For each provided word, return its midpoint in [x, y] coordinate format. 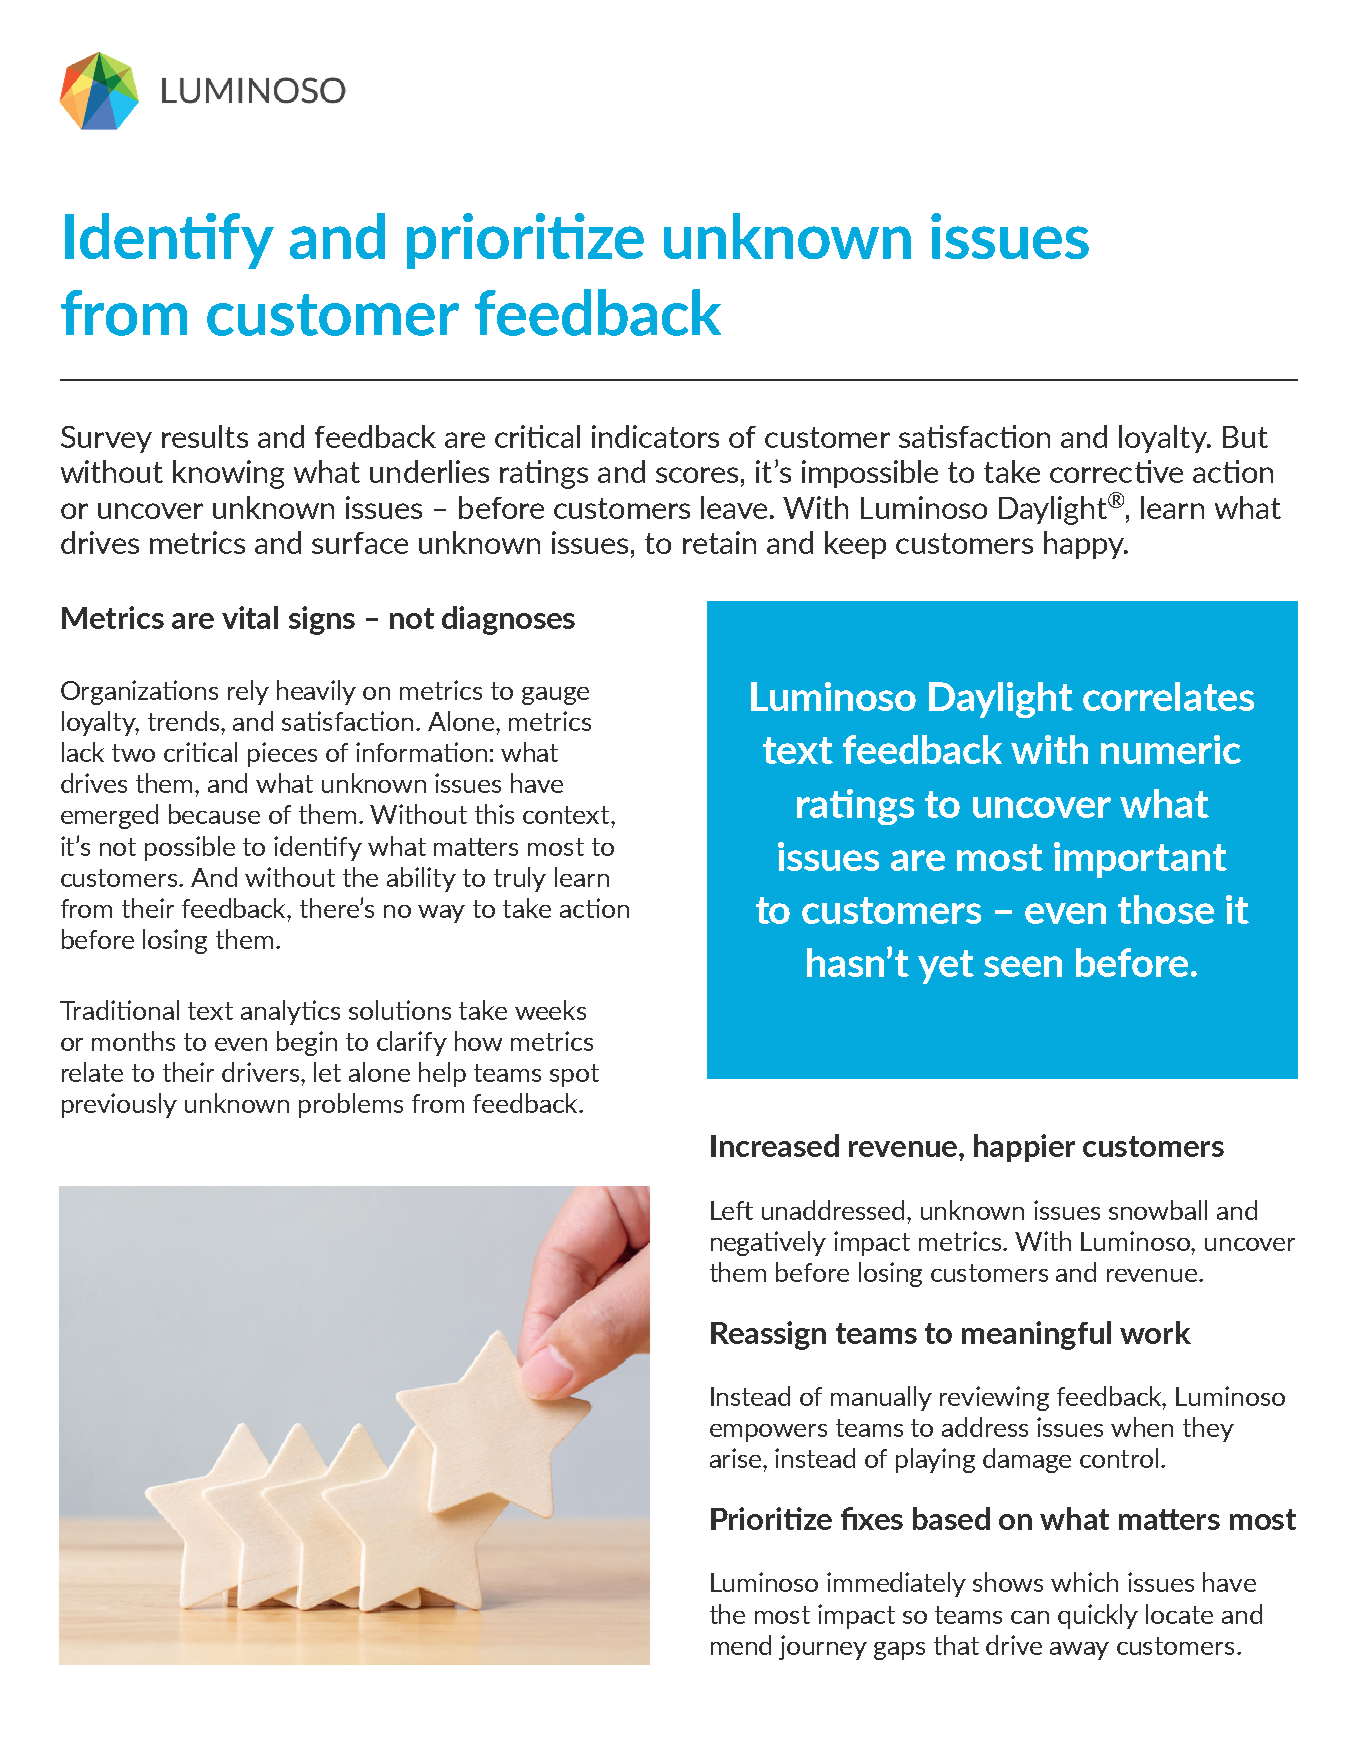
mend [741, 1645]
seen [1023, 966]
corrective [1116, 471]
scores [697, 475]
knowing [228, 474]
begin [307, 1043]
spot [574, 1075]
